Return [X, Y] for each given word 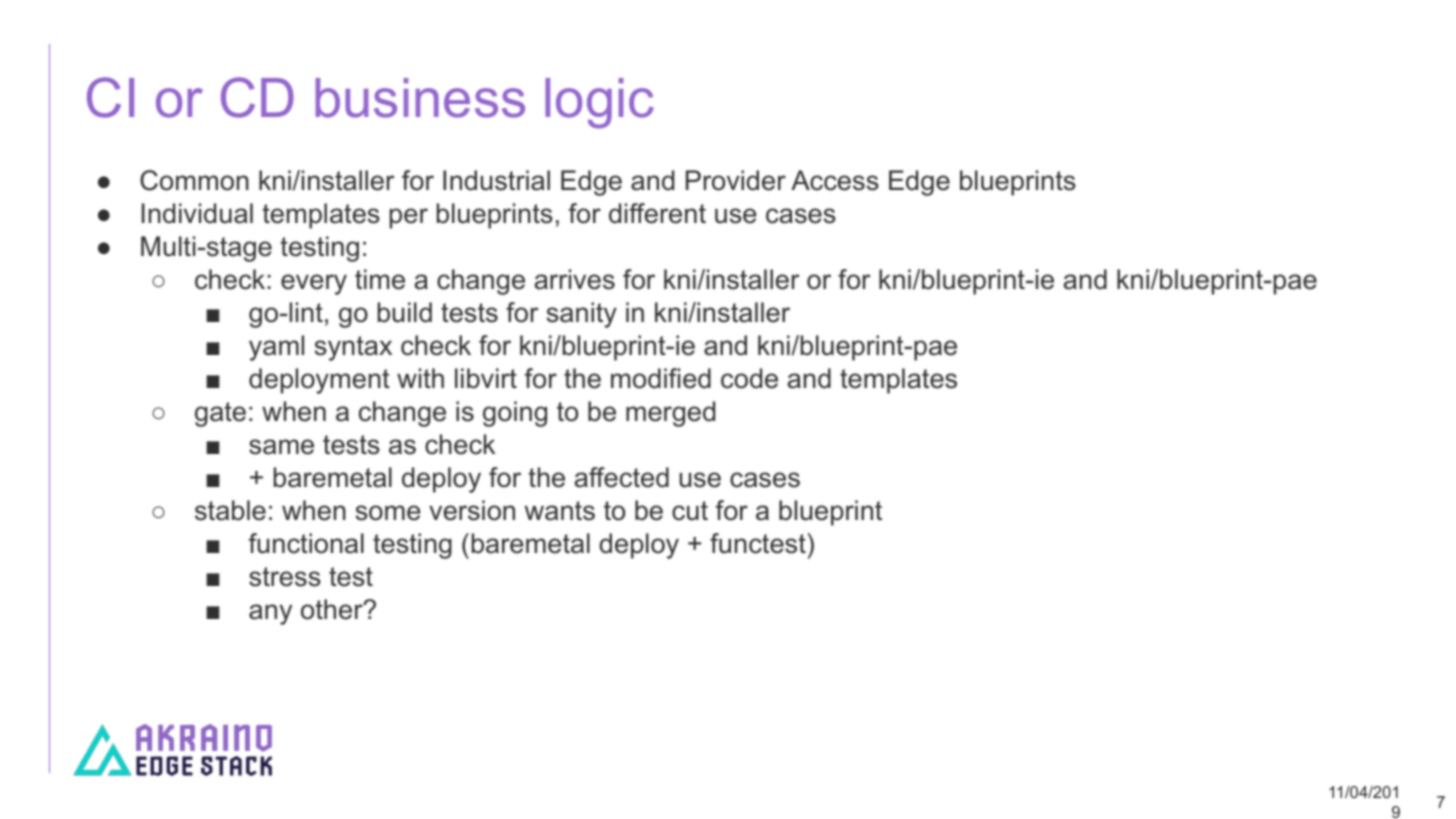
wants [560, 511]
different [657, 213]
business [420, 98]
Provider [736, 180]
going [515, 414]
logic [599, 103]
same [281, 447]
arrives [574, 279]
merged [670, 414]
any [270, 614]
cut [690, 511]
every [314, 284]
